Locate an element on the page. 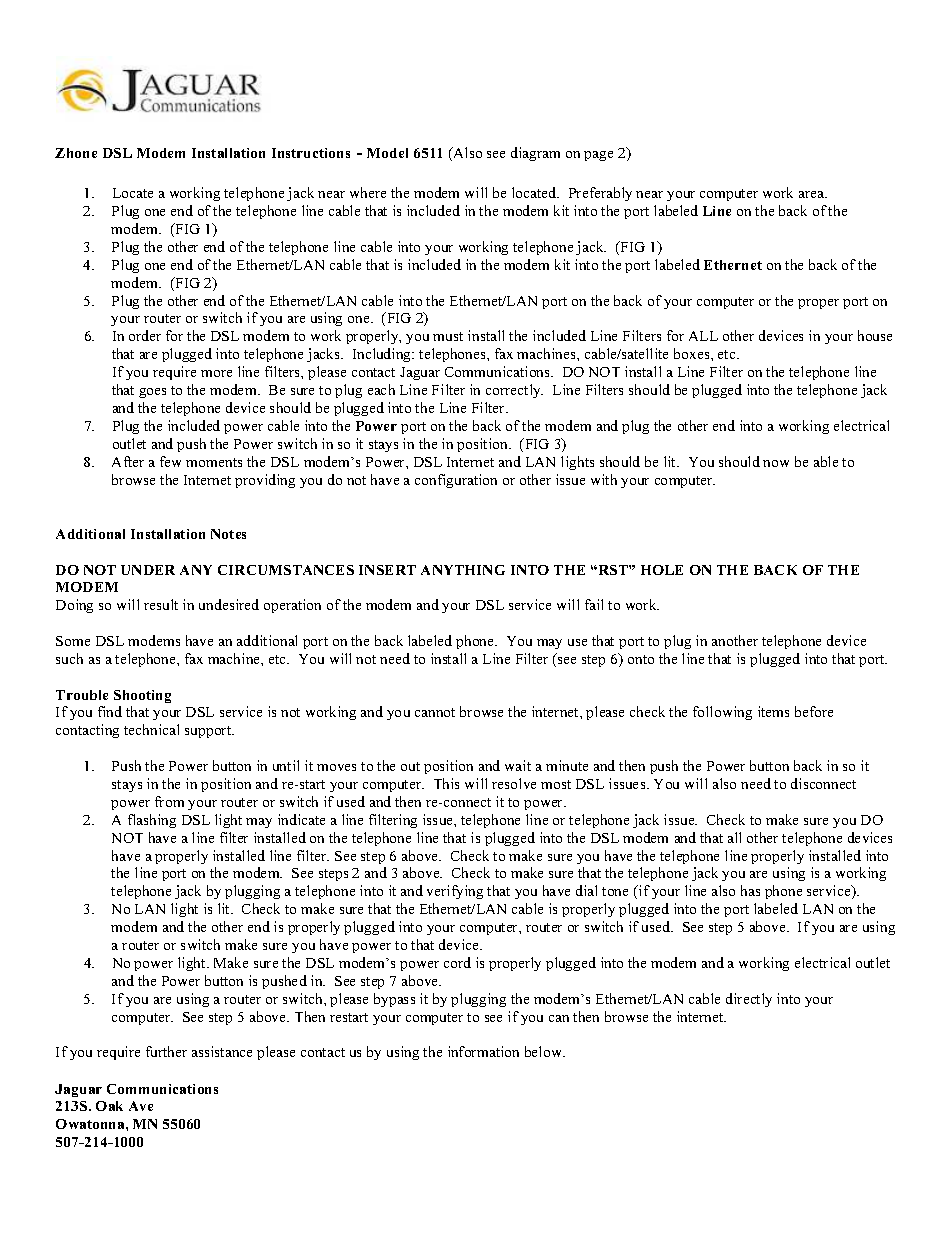 This image has width=952, height=1233. Instructions is located at coordinates (311, 153).
